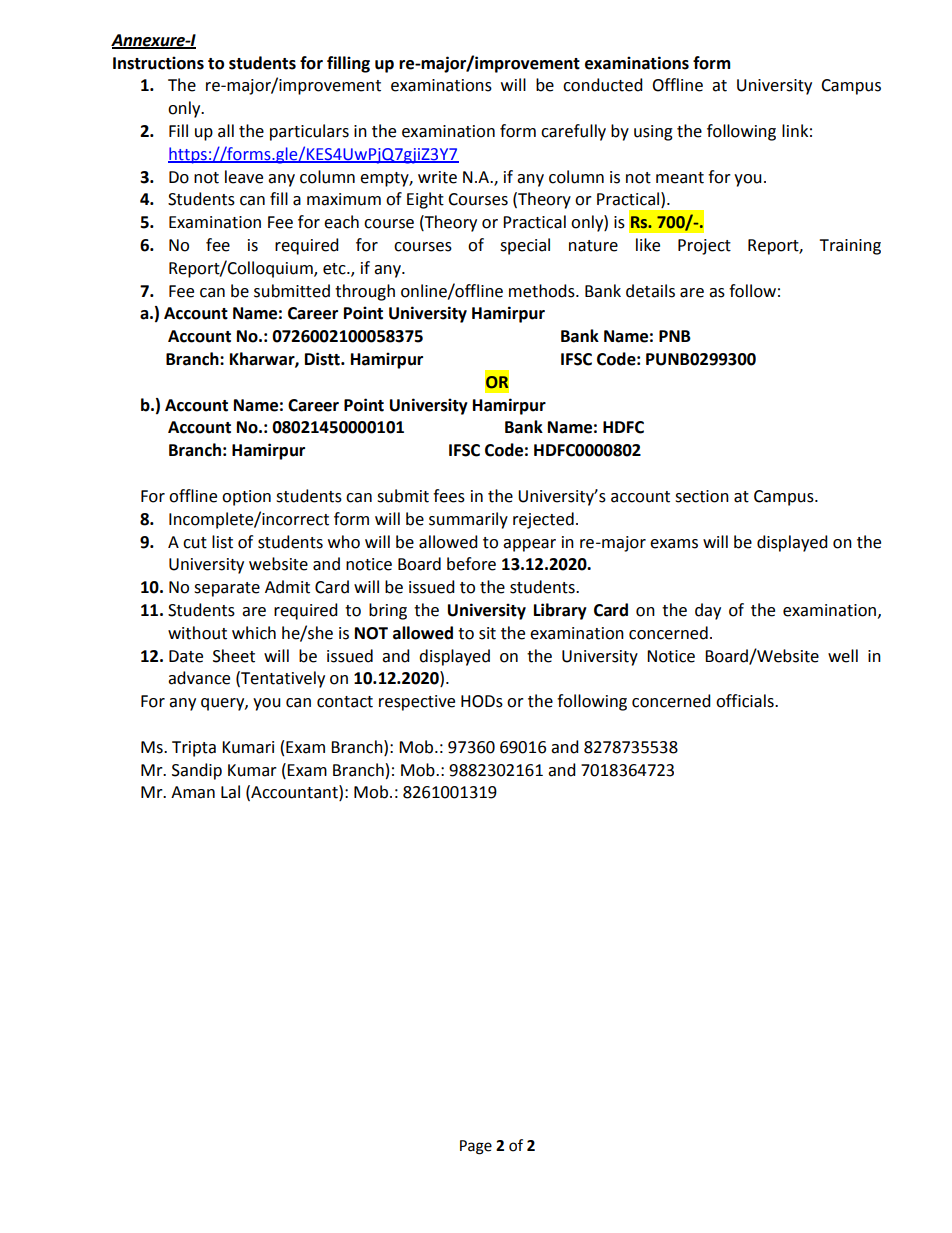 The image size is (952, 1233). What do you see at coordinates (227, 589) in the screenshot?
I see `separate` at bounding box center [227, 589].
